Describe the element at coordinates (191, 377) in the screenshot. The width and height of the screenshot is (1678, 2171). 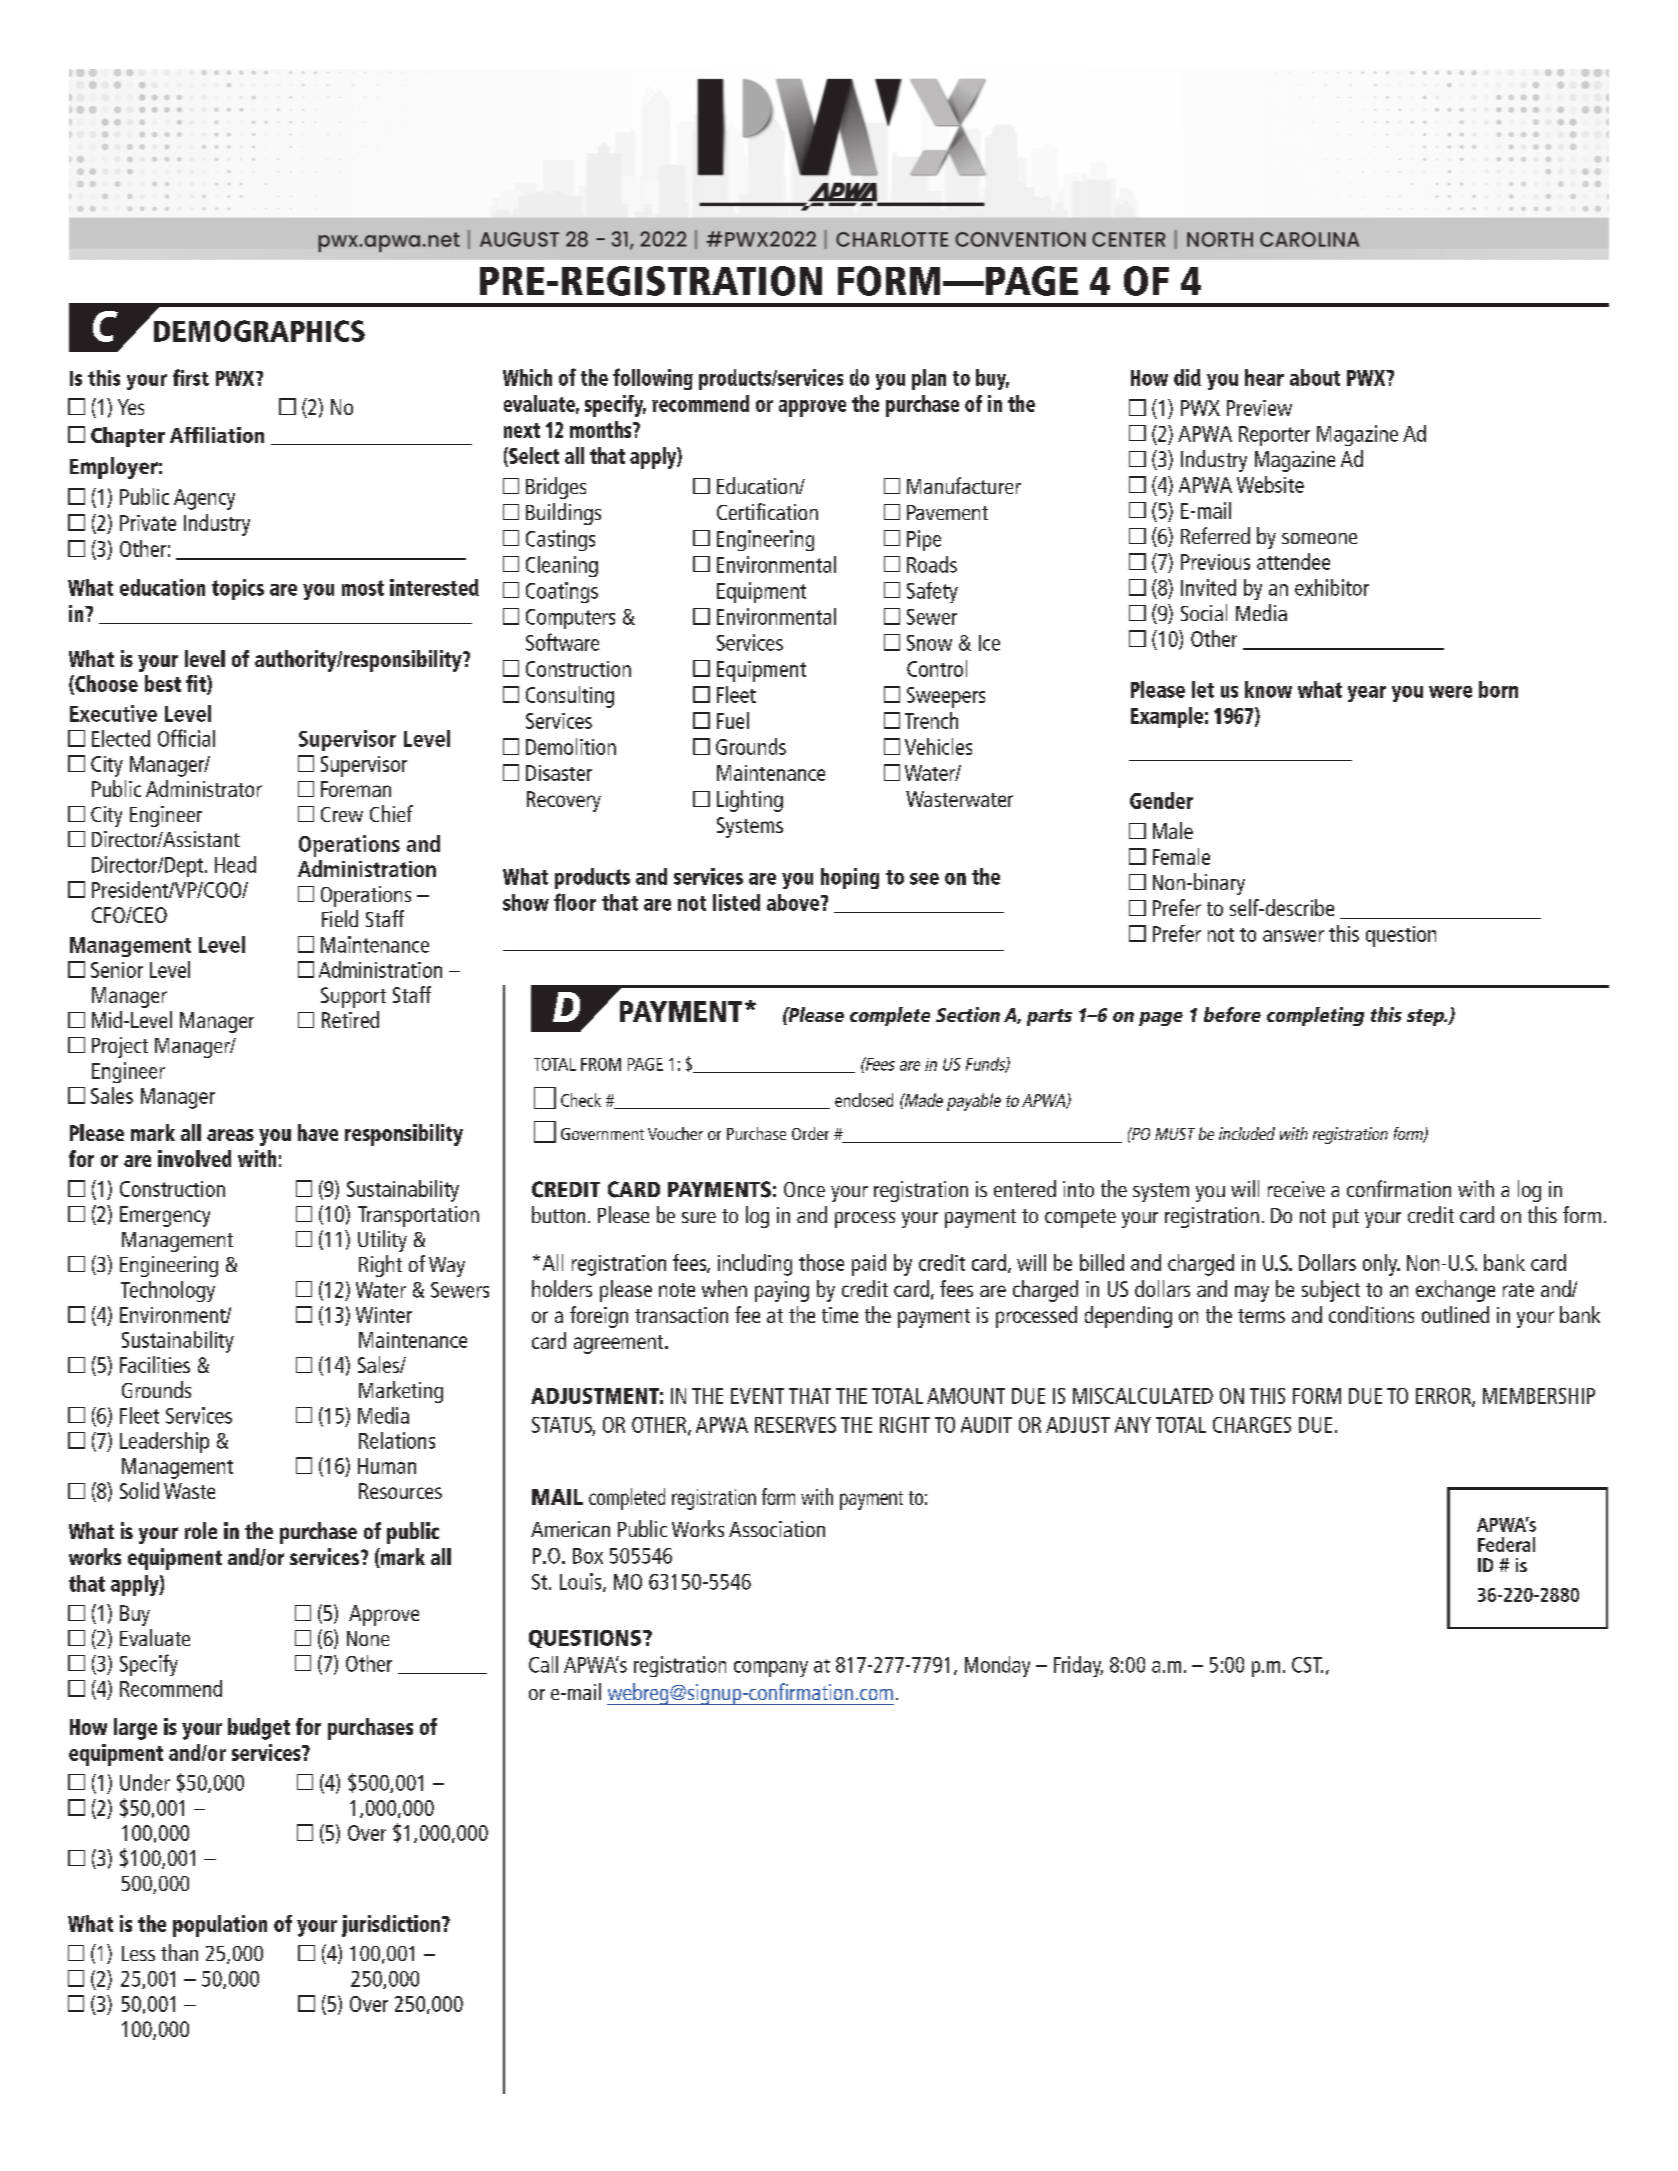
I see `first` at that location.
